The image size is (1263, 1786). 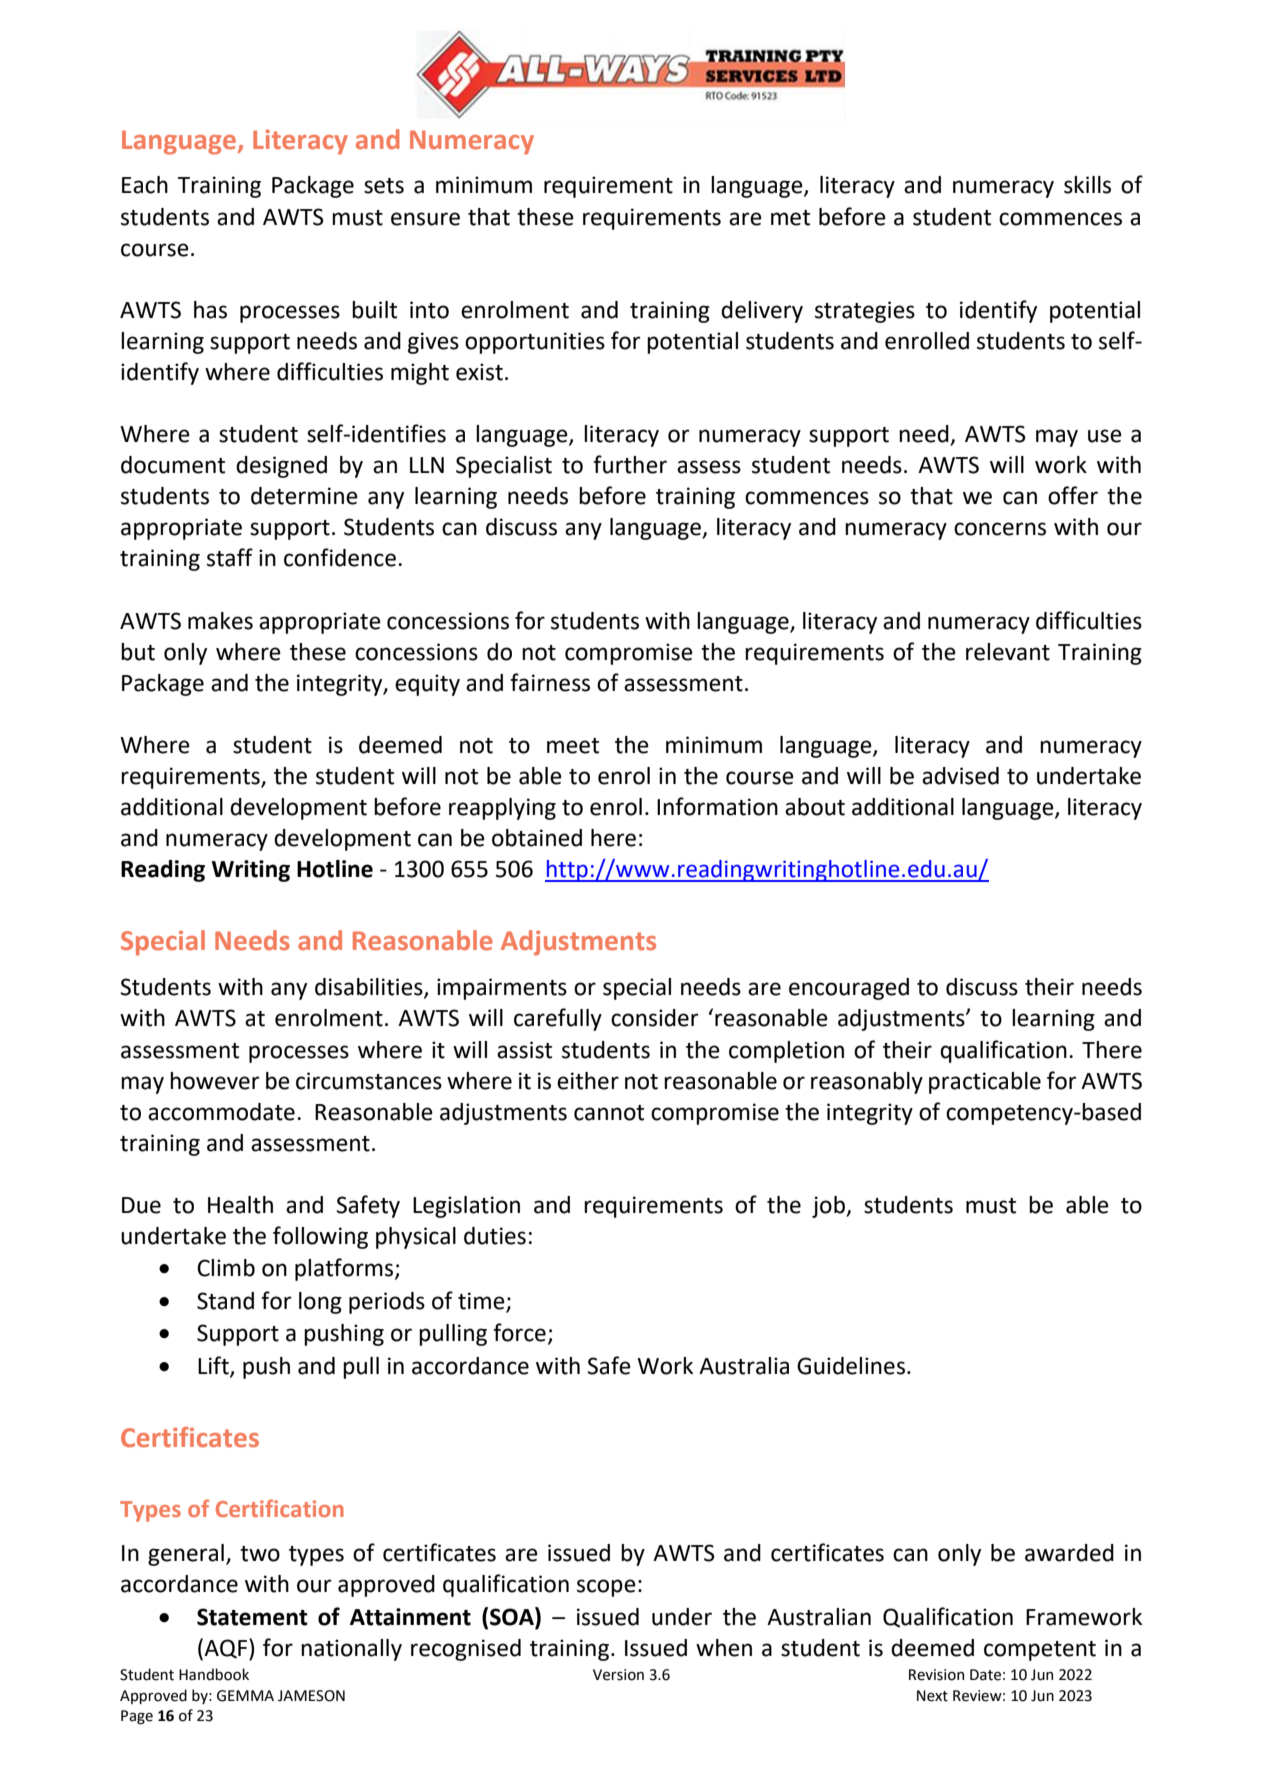 I want to click on job, so click(x=830, y=1207).
